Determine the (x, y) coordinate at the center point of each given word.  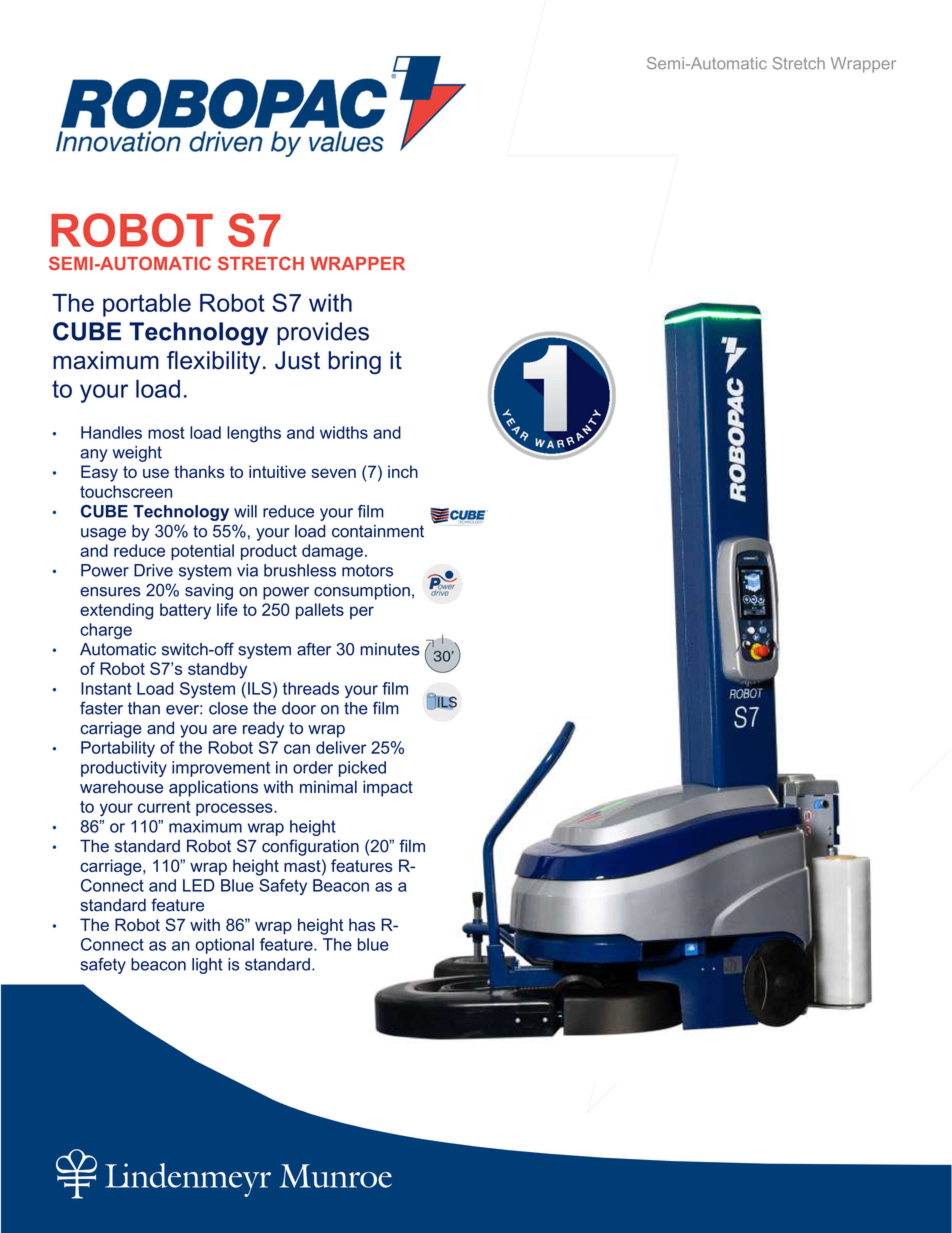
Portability (118, 749)
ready (263, 729)
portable (147, 305)
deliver (341, 747)
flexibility (214, 362)
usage (103, 534)
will (245, 511)
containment (378, 531)
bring (355, 362)
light (207, 966)
